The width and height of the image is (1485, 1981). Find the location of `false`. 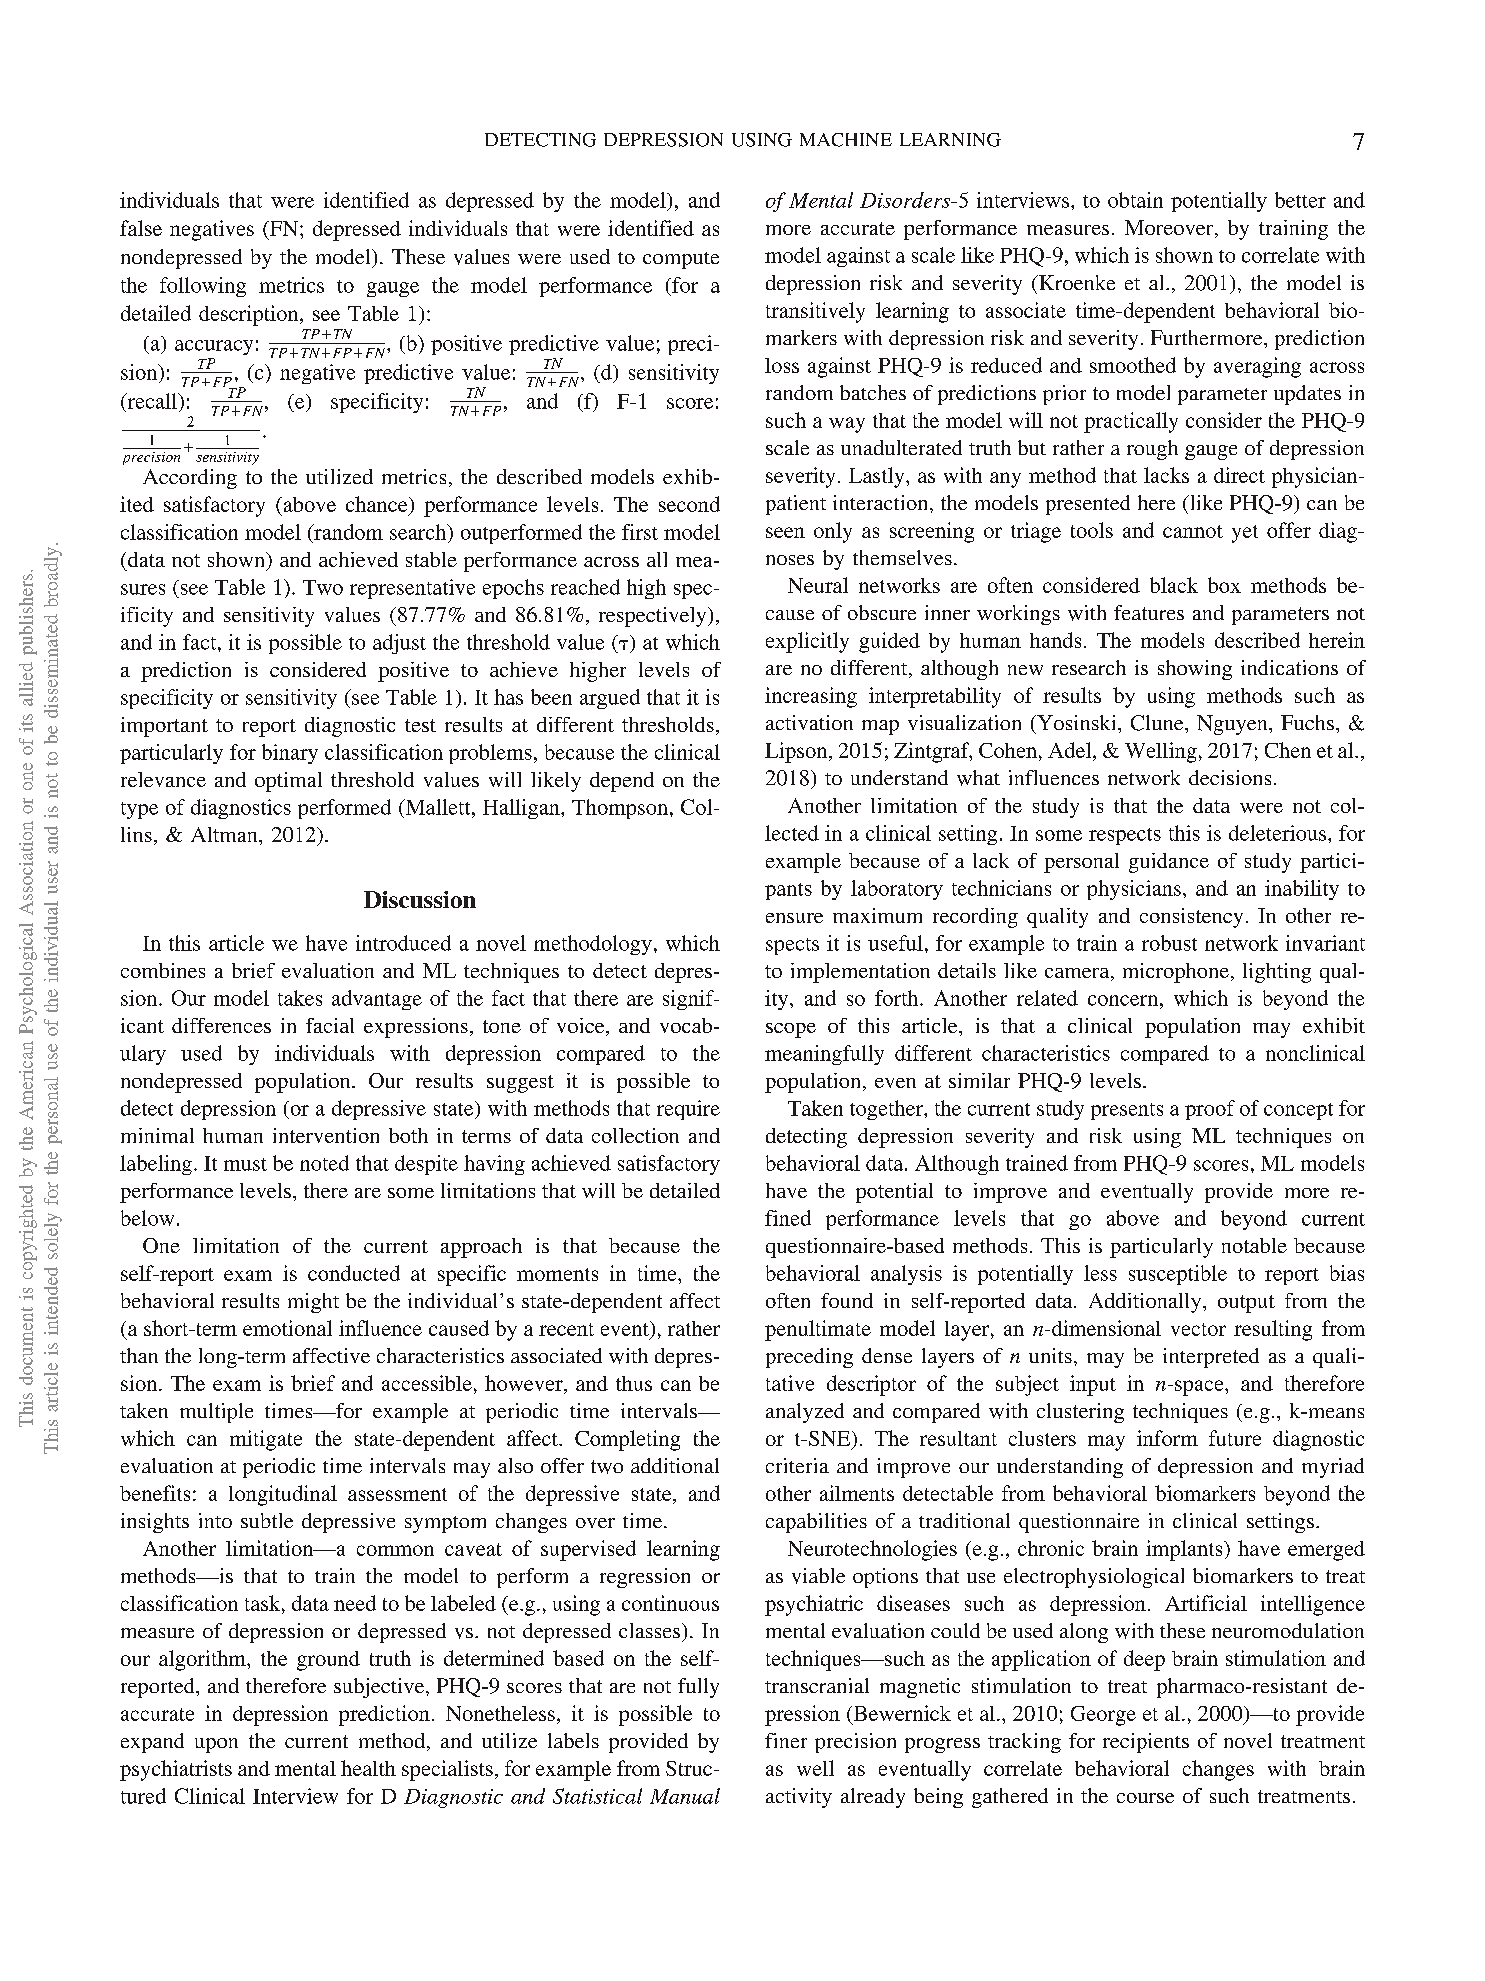

false is located at coordinates (141, 228).
